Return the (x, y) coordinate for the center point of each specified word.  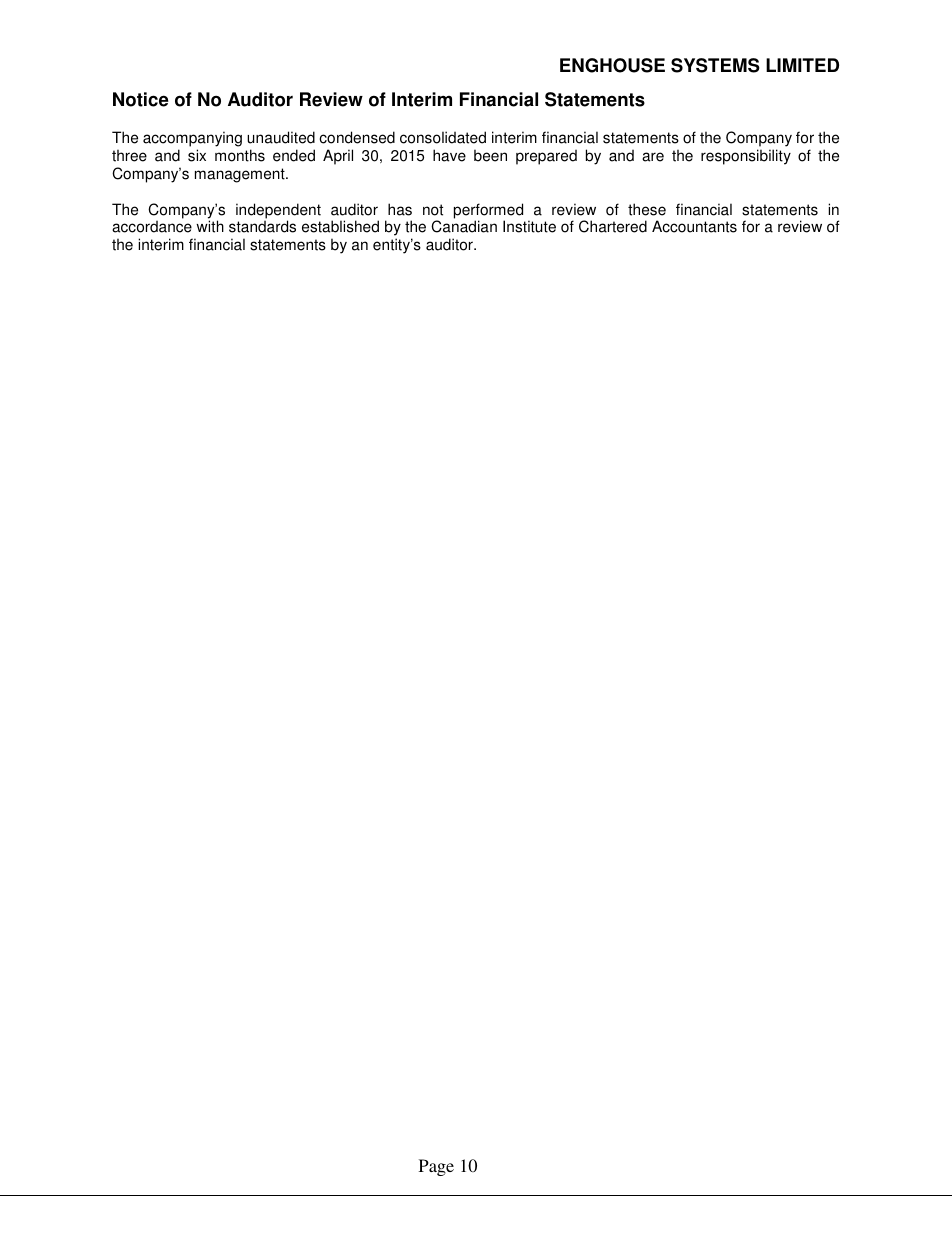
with (210, 226)
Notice (141, 99)
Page (436, 1167)
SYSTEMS (715, 65)
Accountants (694, 226)
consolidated (443, 137)
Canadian (464, 226)
